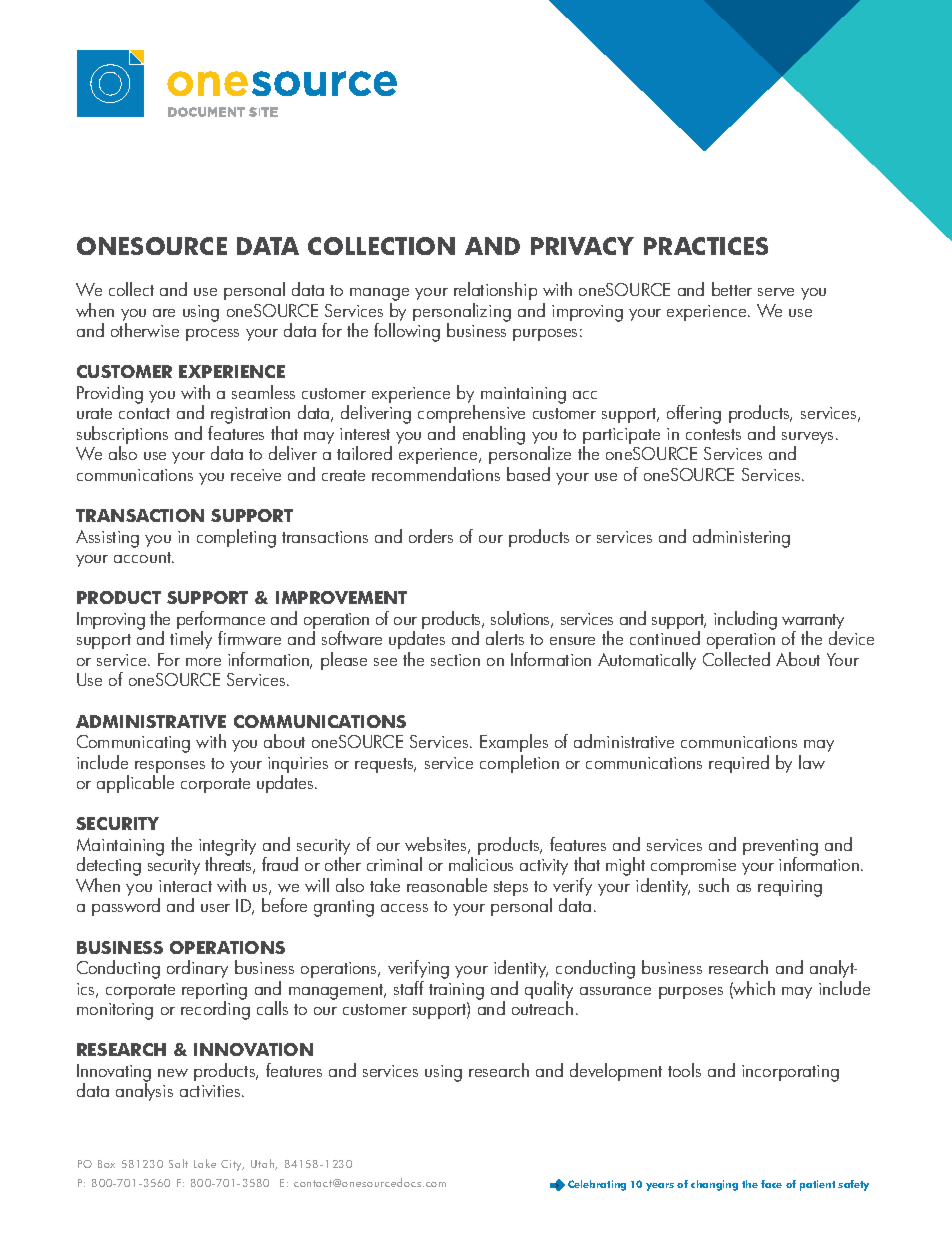 The height and width of the image is (1233, 952). What do you see at coordinates (495, 291) in the image?
I see `relationship` at bounding box center [495, 291].
